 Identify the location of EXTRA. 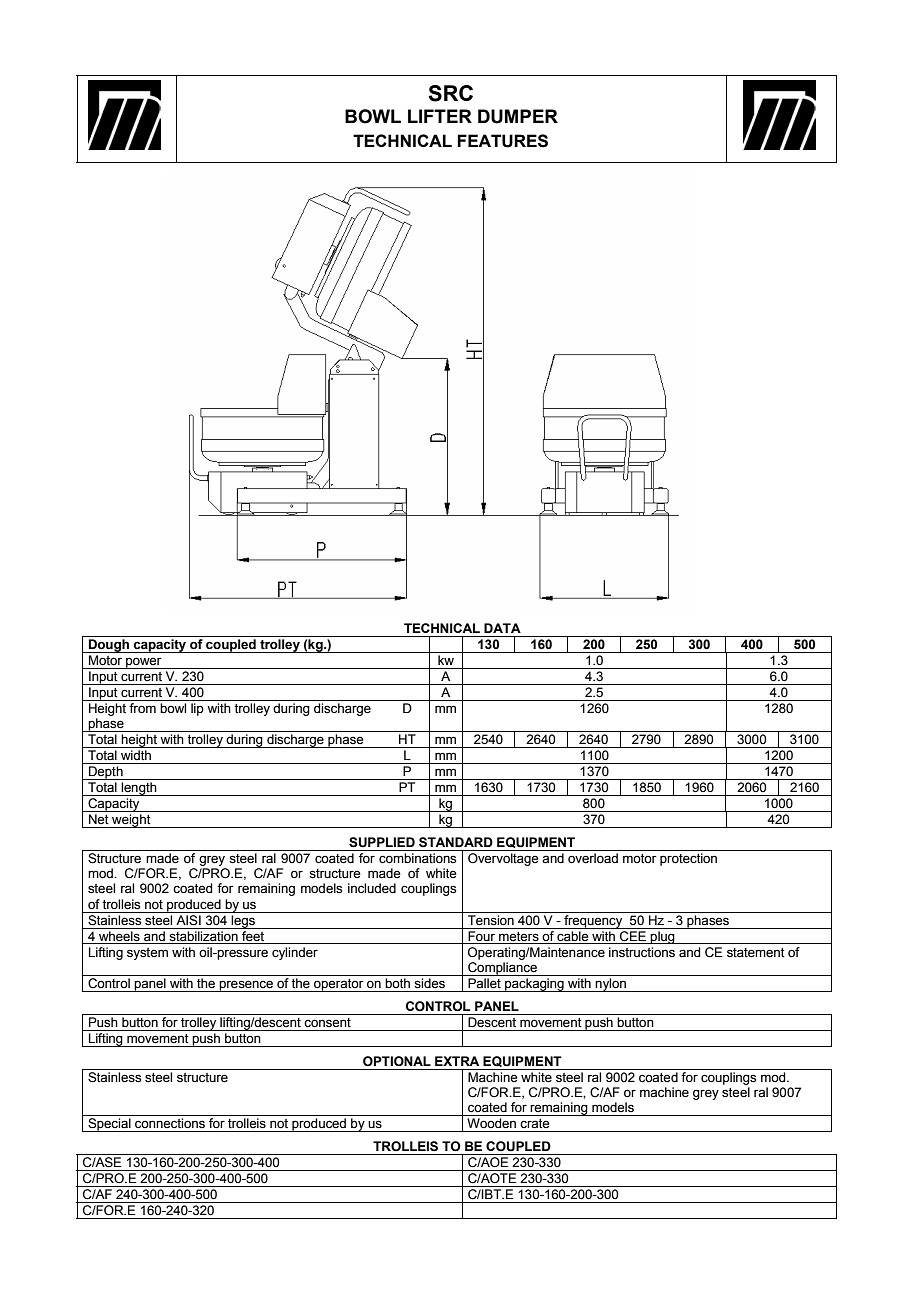
(457, 1061).
